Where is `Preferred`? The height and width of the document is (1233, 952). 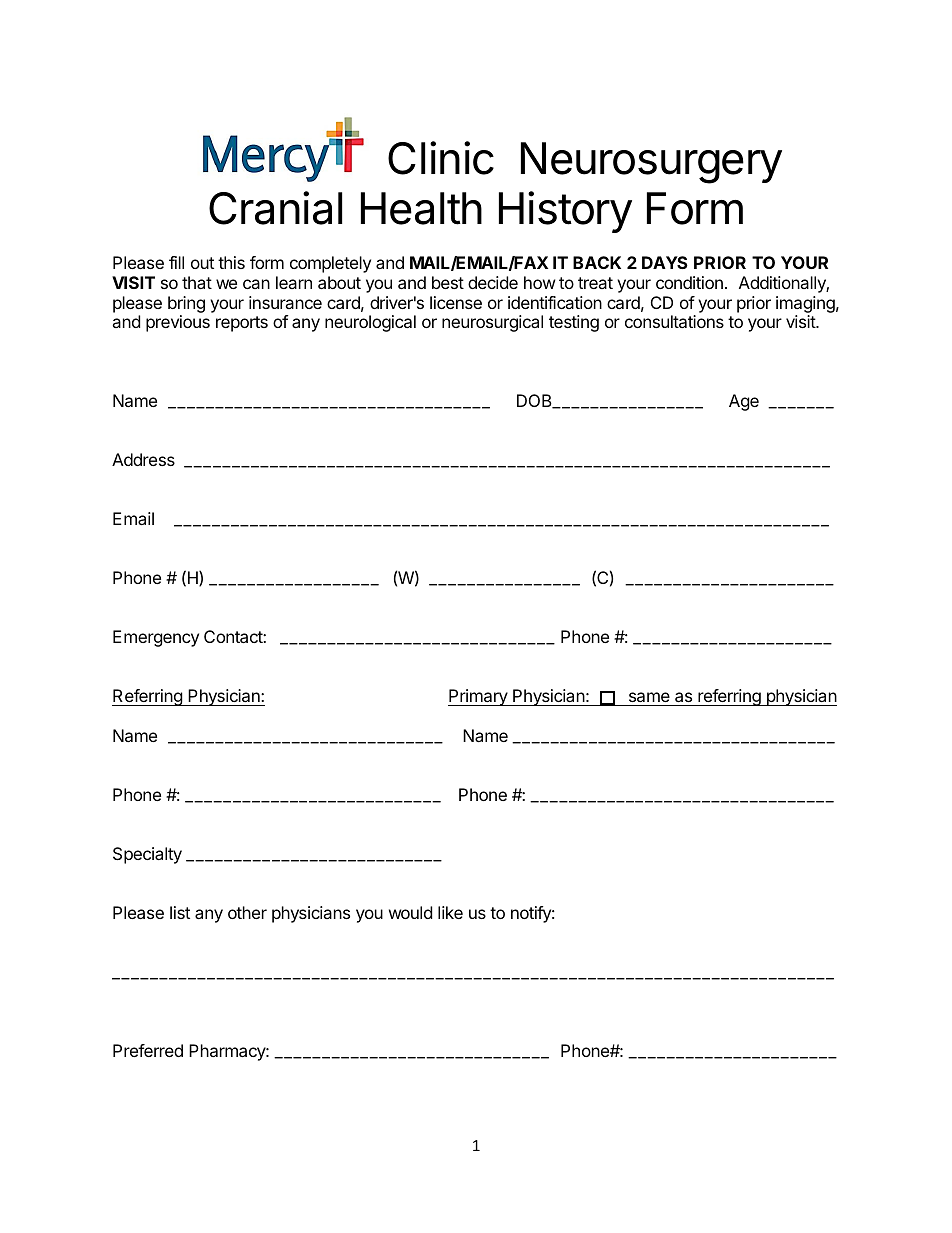
Preferred is located at coordinates (148, 1050).
